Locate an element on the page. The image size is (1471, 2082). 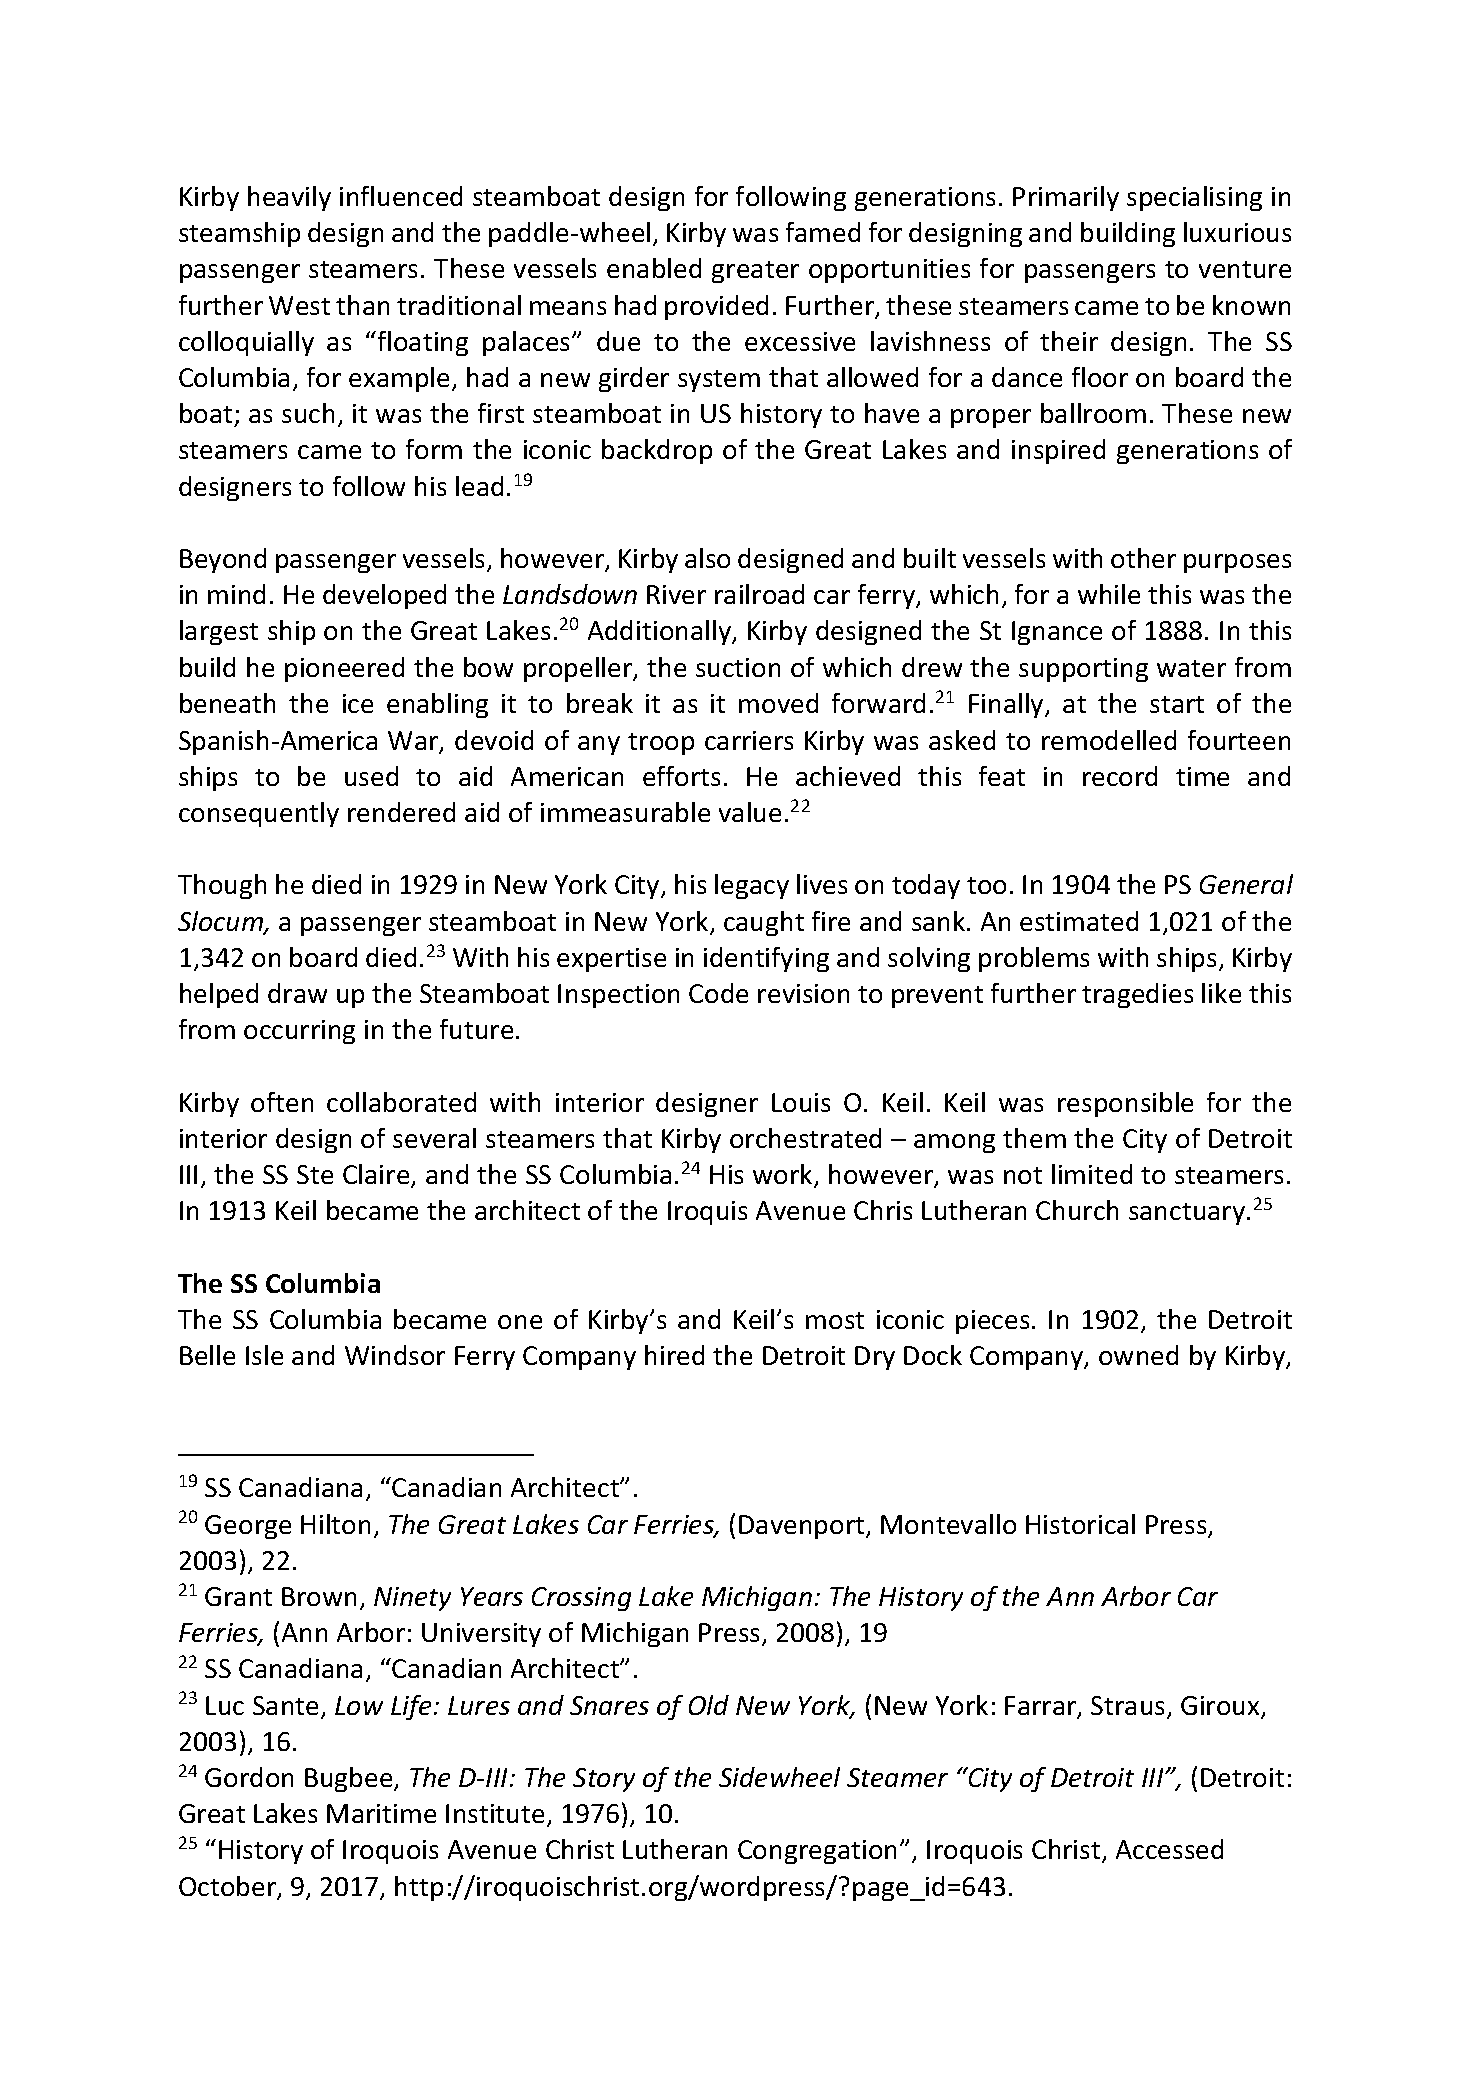
hired is located at coordinates (674, 1355).
